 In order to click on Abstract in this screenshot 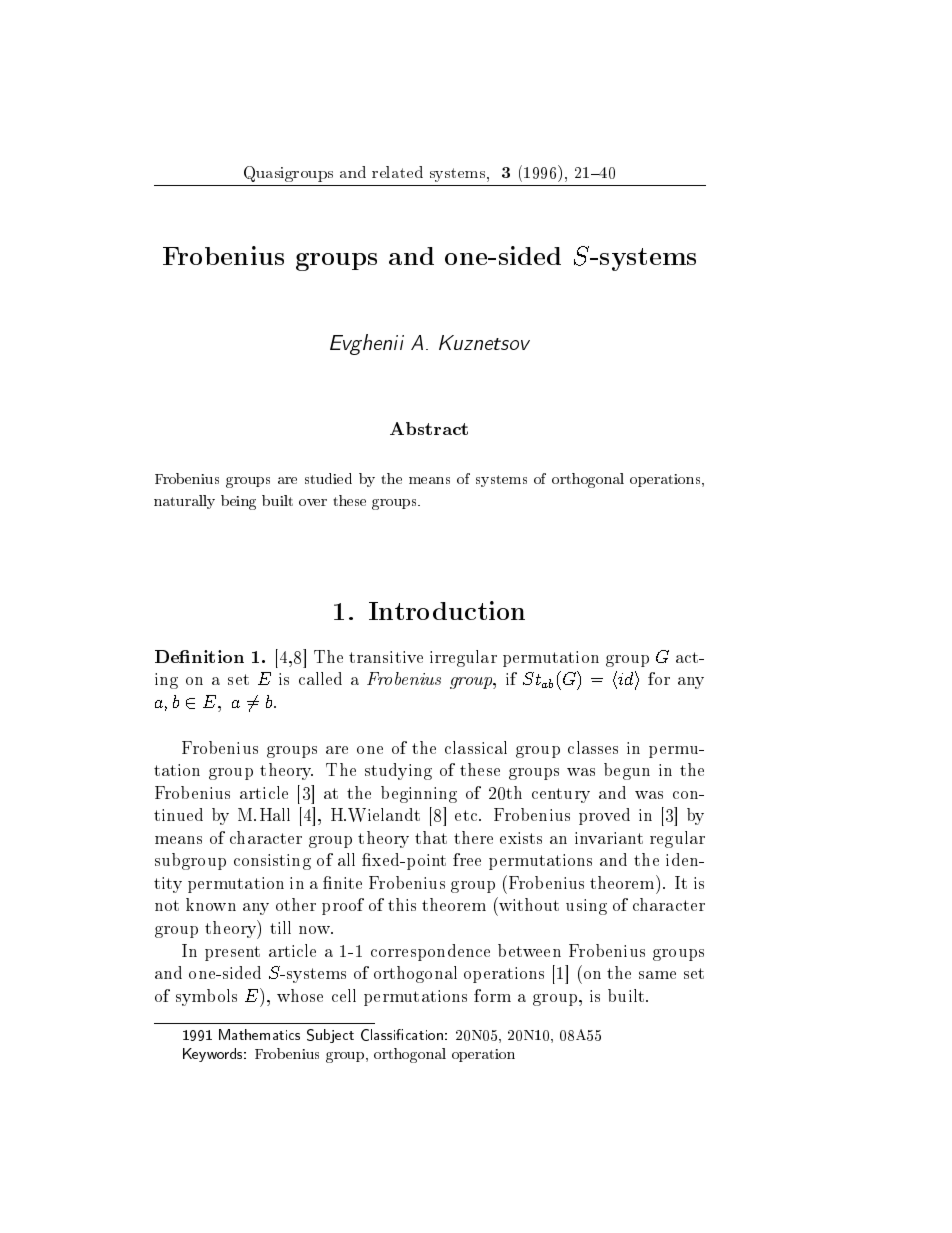, I will do `click(429, 428)`.
